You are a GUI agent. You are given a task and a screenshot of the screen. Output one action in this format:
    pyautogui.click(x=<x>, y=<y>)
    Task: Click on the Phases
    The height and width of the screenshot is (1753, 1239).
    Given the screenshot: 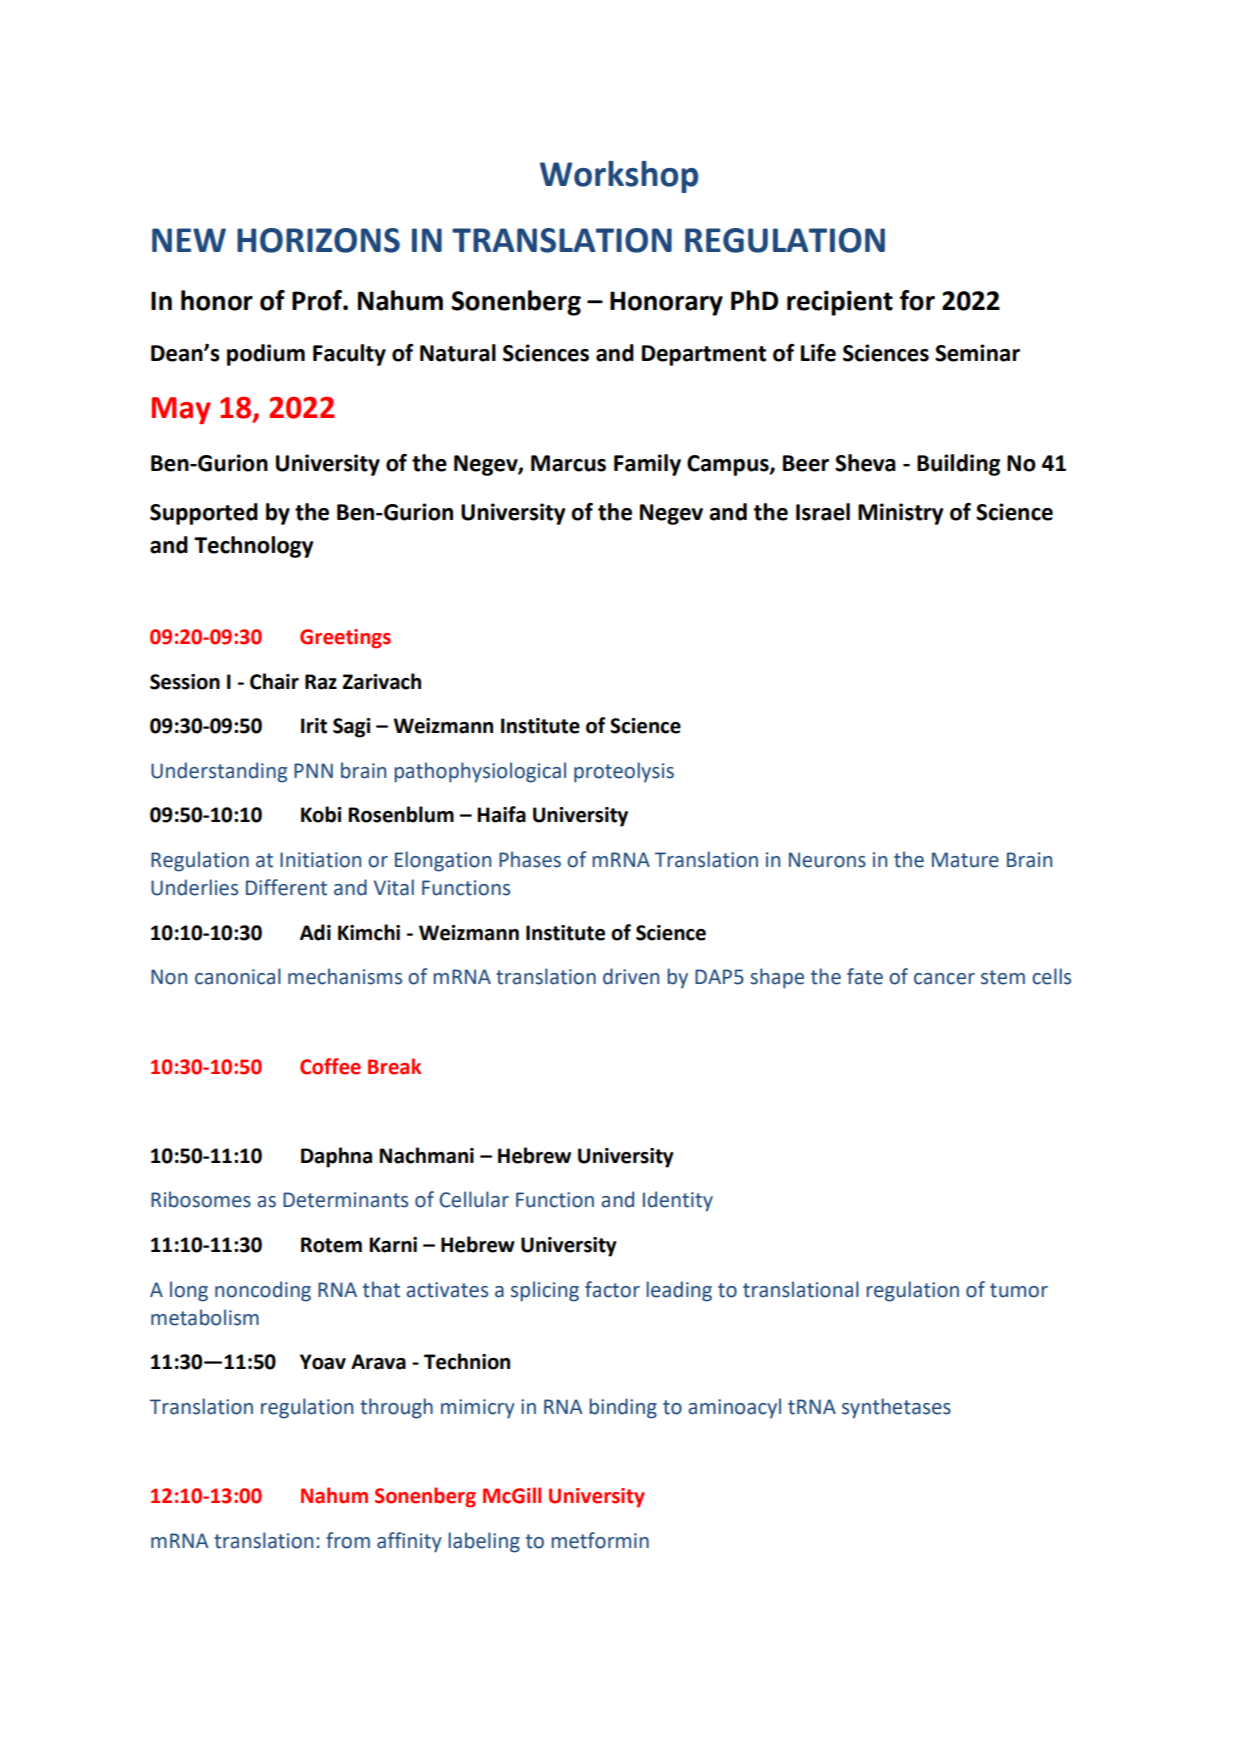 What is the action you would take?
    pyautogui.click(x=530, y=859)
